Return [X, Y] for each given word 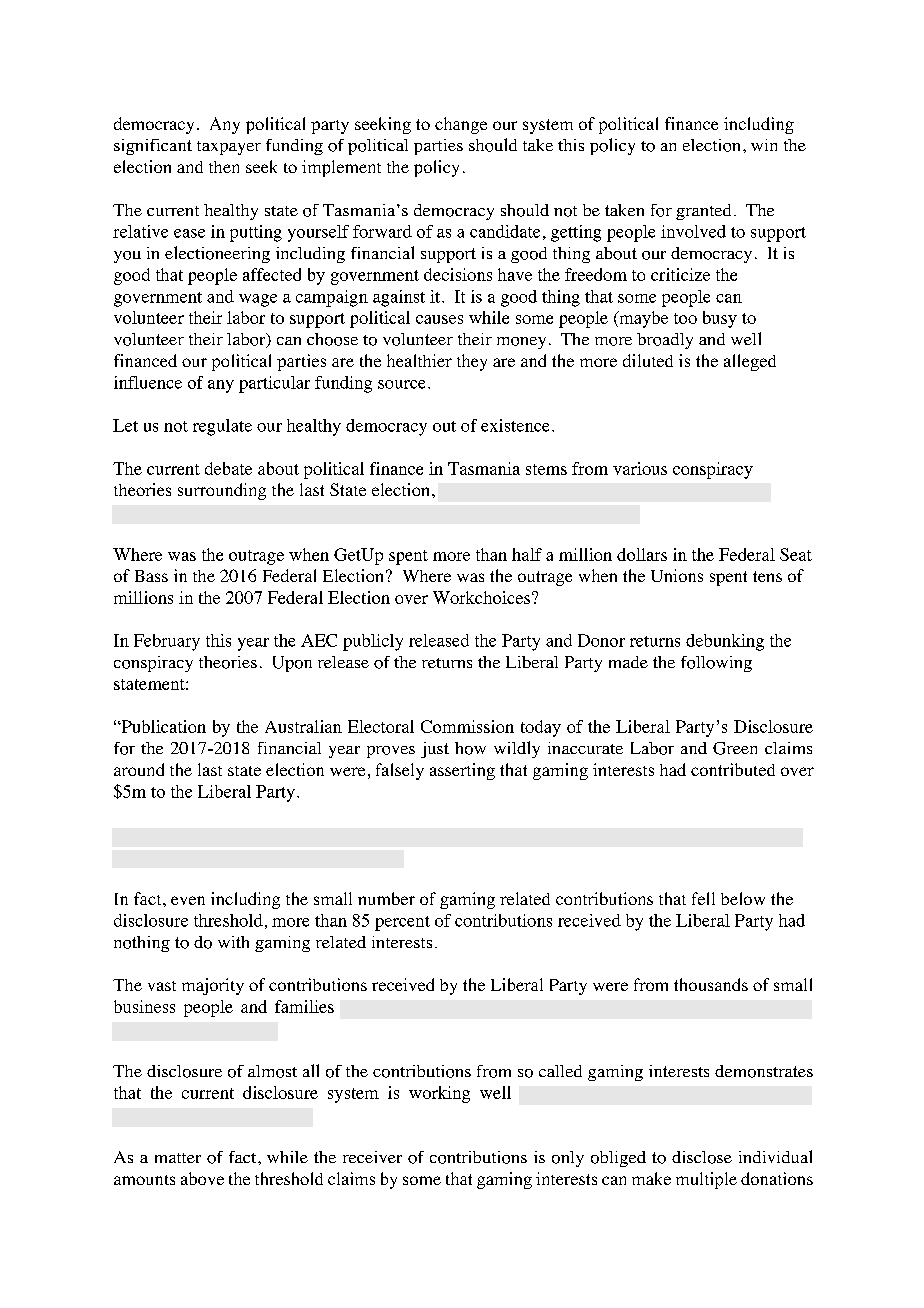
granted [703, 212]
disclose [702, 1157]
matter [178, 1158]
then [224, 167]
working [439, 1094]
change [461, 125]
